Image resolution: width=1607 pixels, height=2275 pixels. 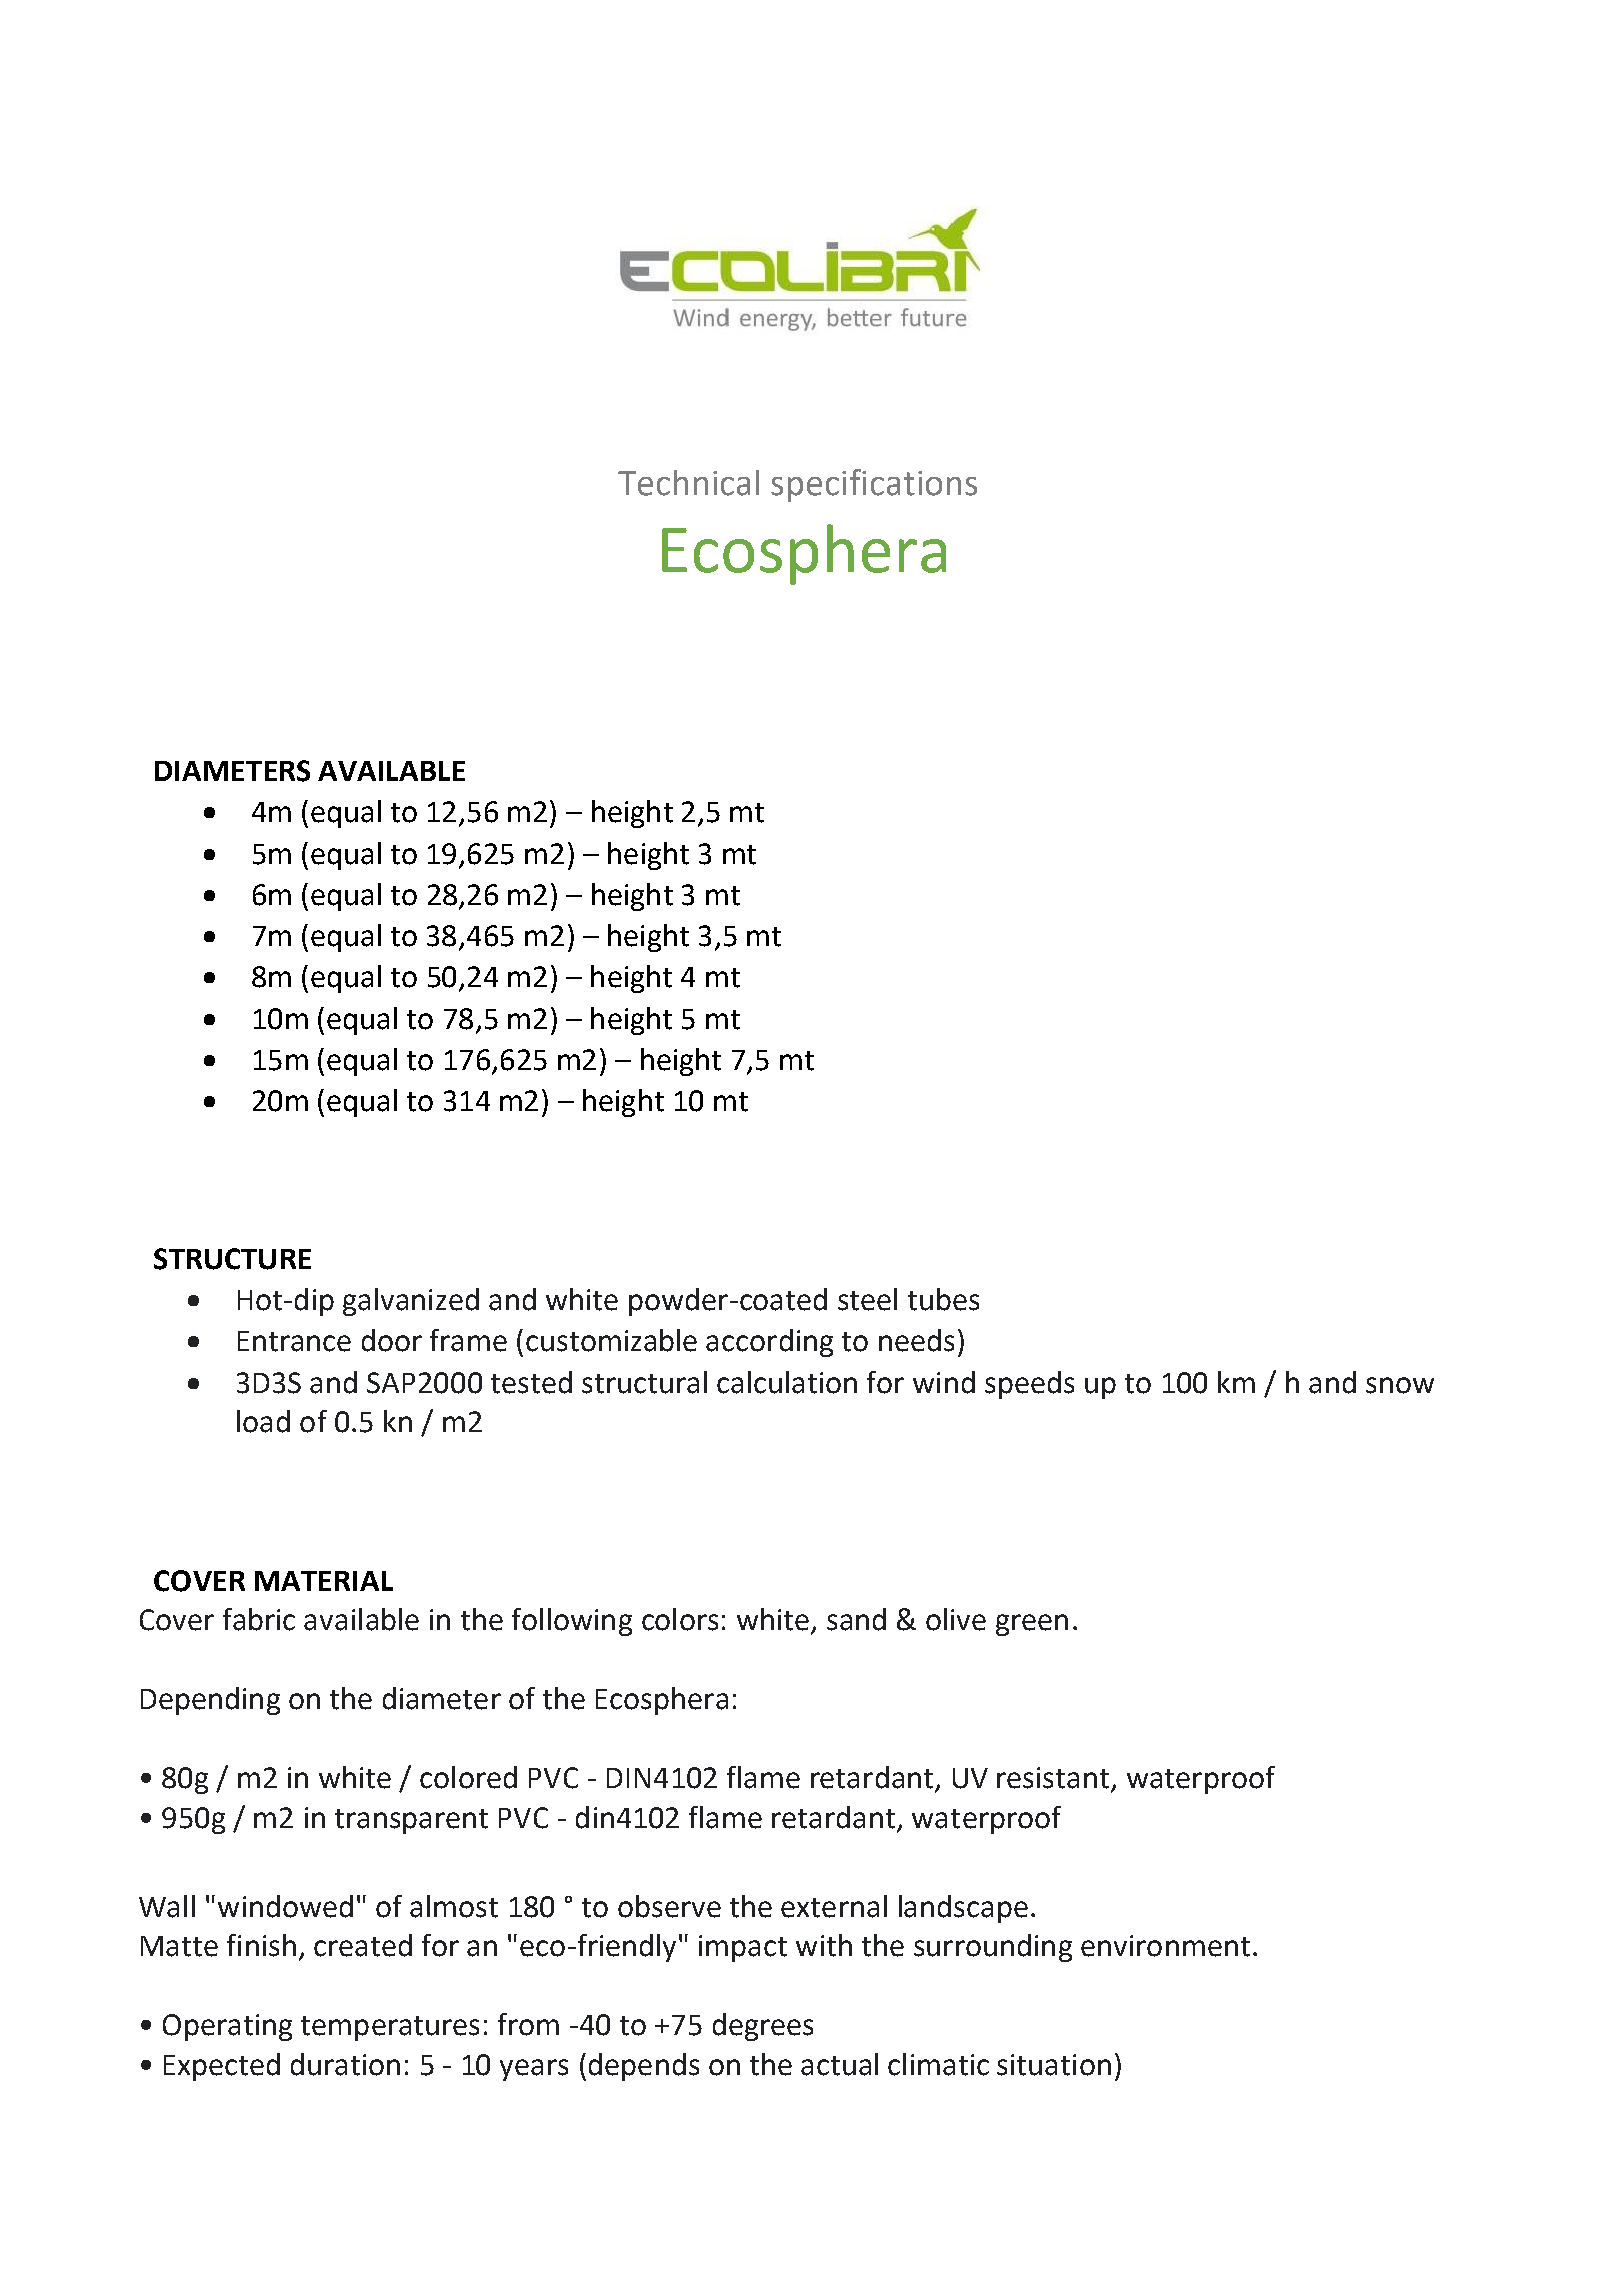 I want to click on tubes, so click(x=943, y=1299).
